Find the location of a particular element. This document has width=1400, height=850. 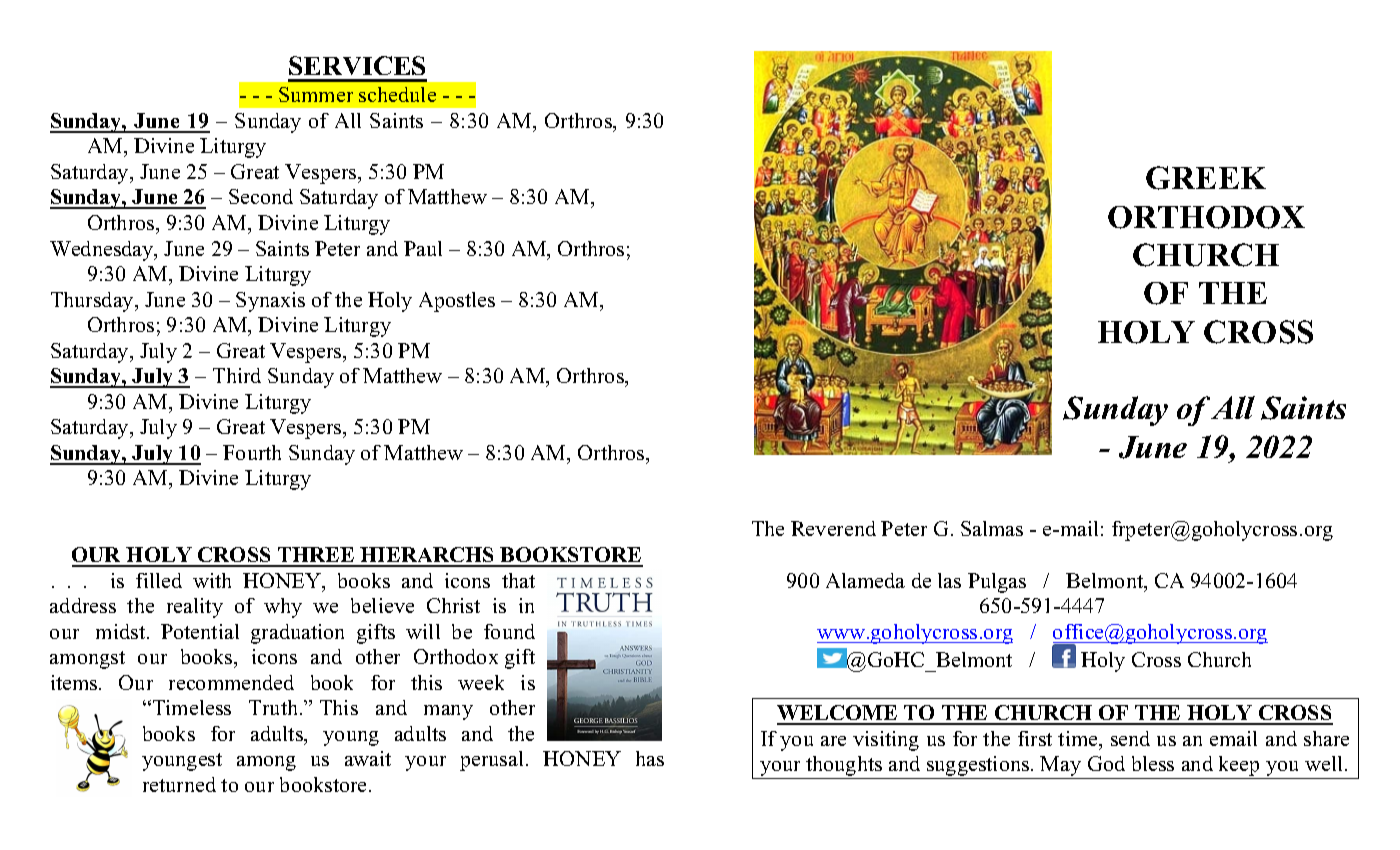

Apostles is located at coordinates (457, 302).
